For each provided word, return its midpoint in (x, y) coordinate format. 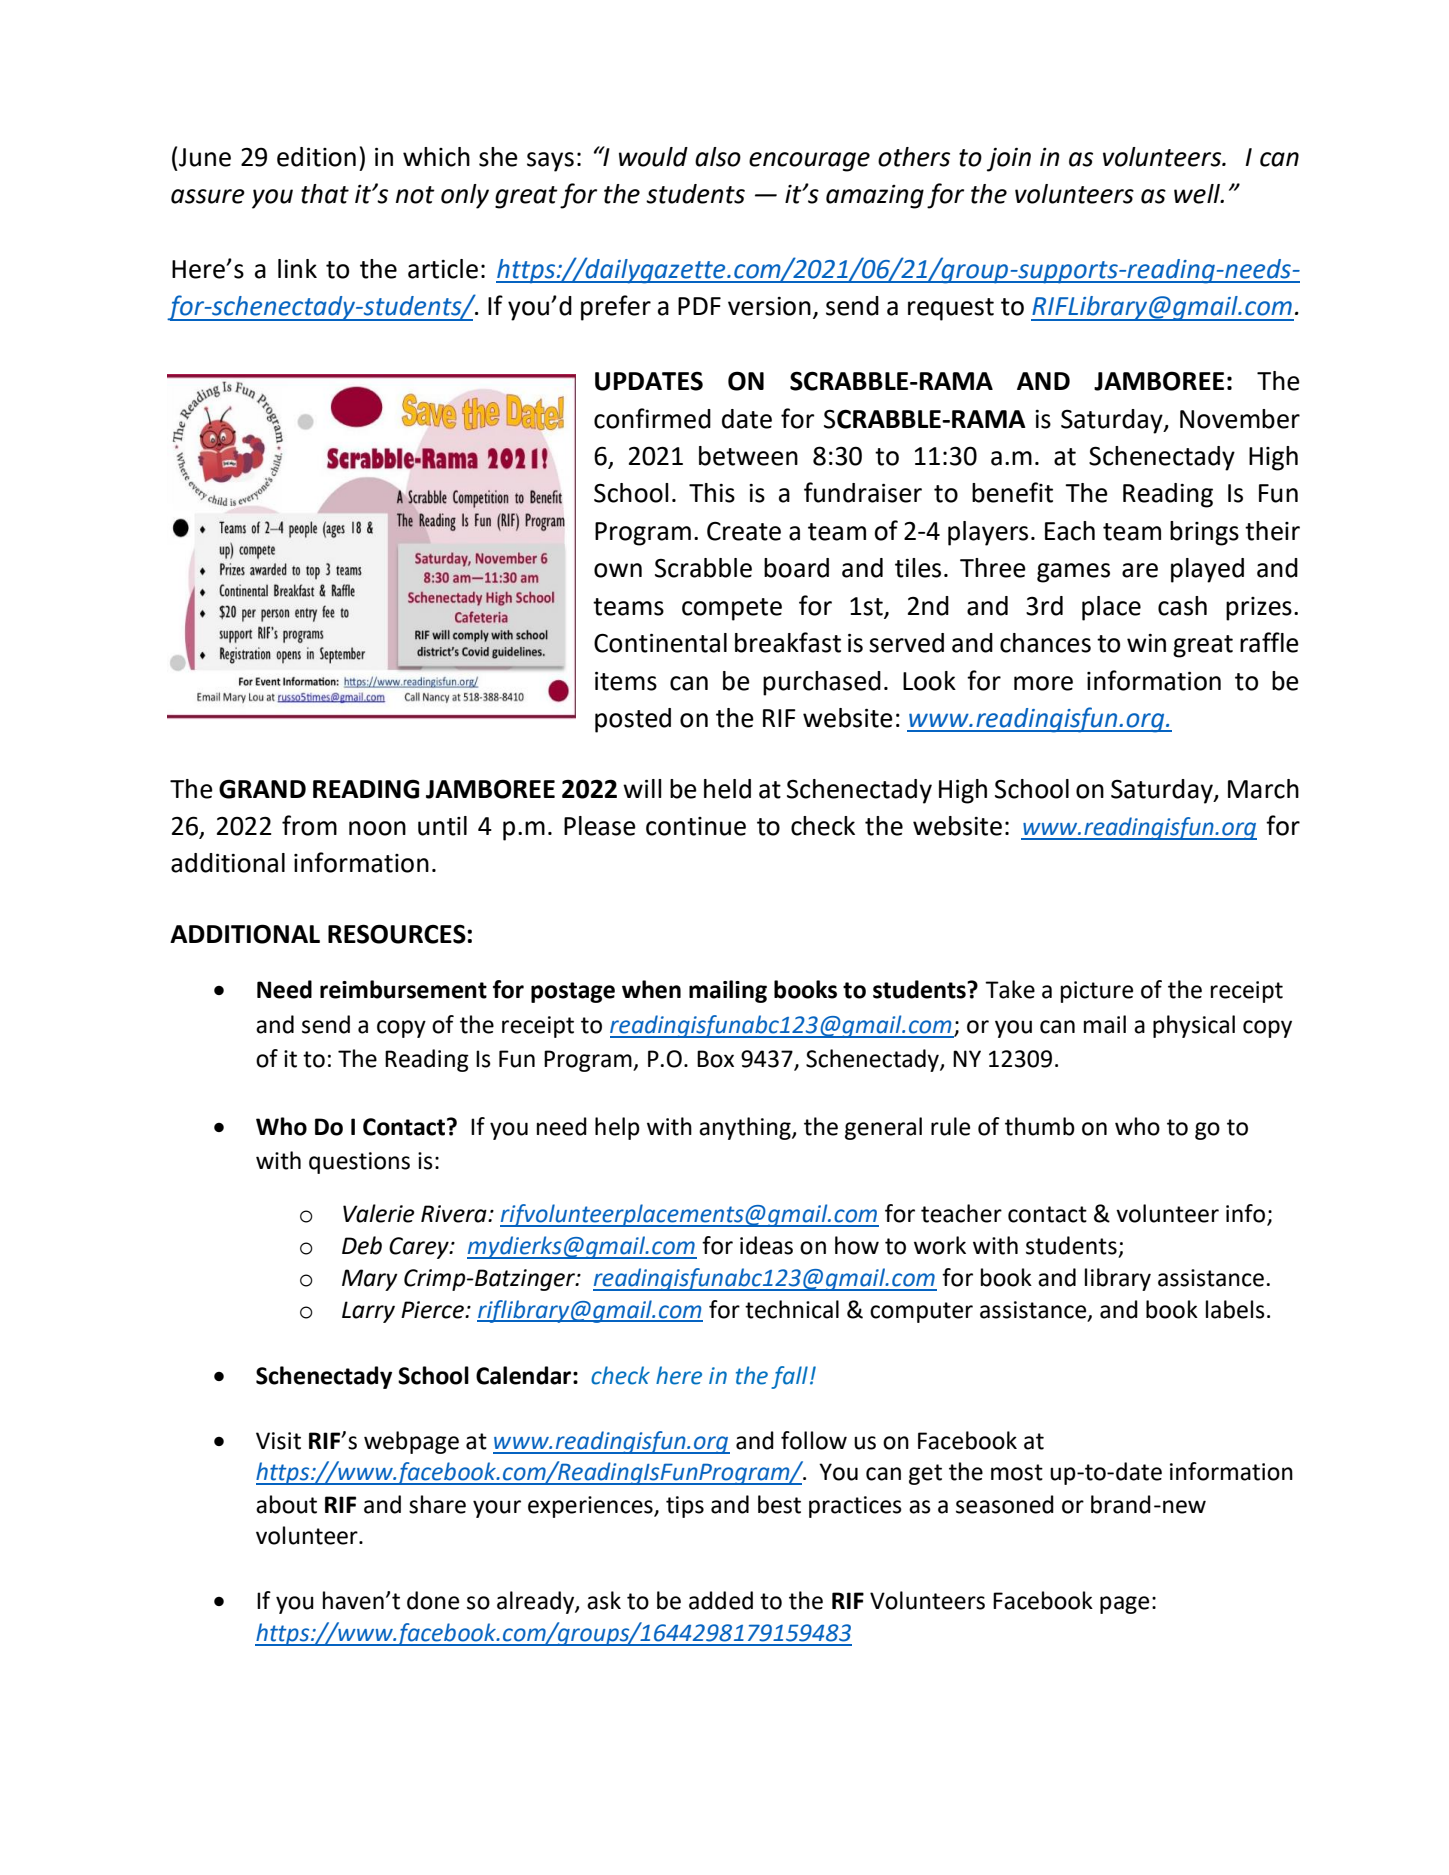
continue (696, 826)
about (286, 1504)
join (1009, 159)
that (325, 194)
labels (1235, 1309)
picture (1097, 992)
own (618, 570)
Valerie (379, 1213)
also (718, 157)
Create (744, 531)
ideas (766, 1245)
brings (1204, 533)
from (309, 825)
